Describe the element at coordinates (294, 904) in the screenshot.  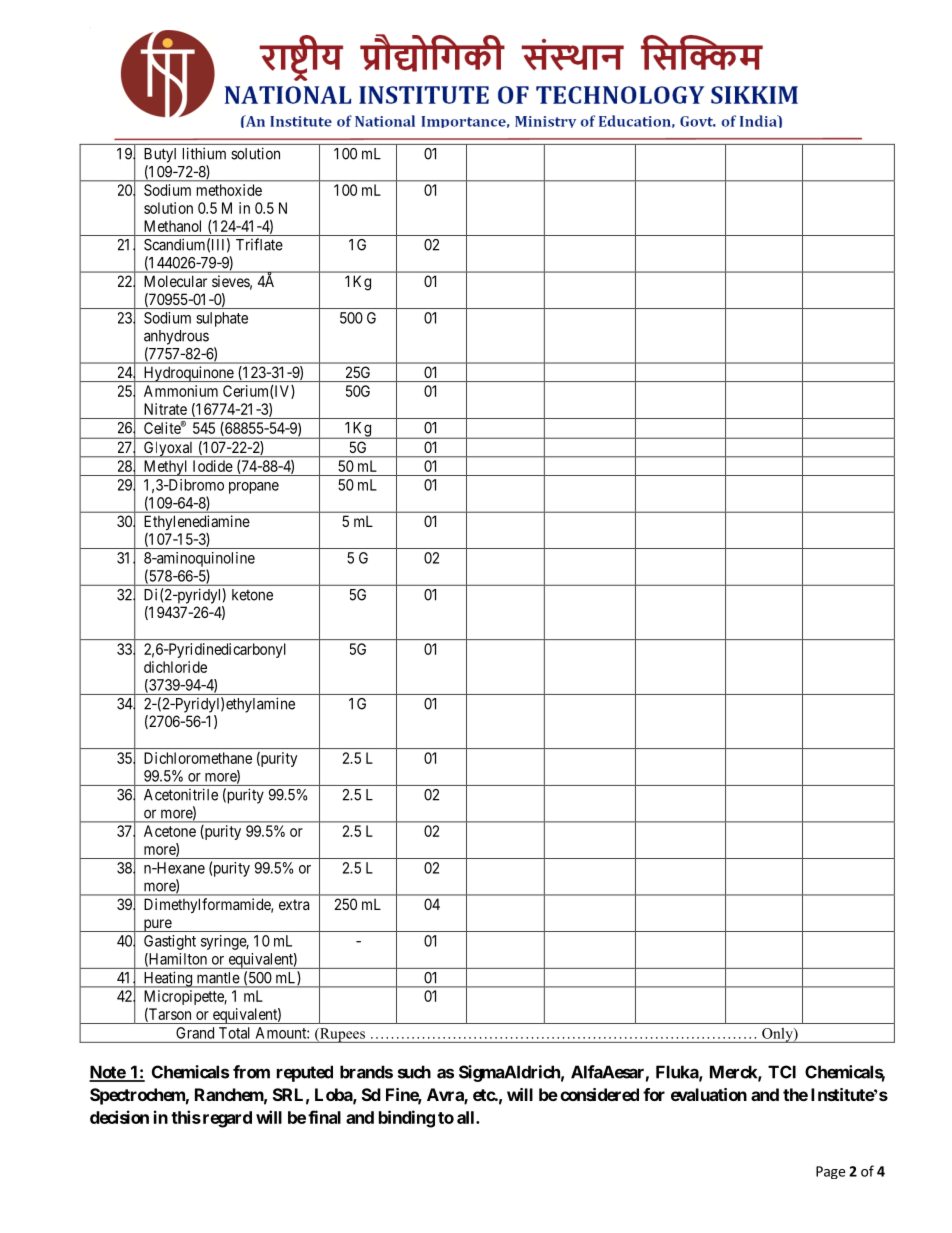
I see `extra` at that location.
